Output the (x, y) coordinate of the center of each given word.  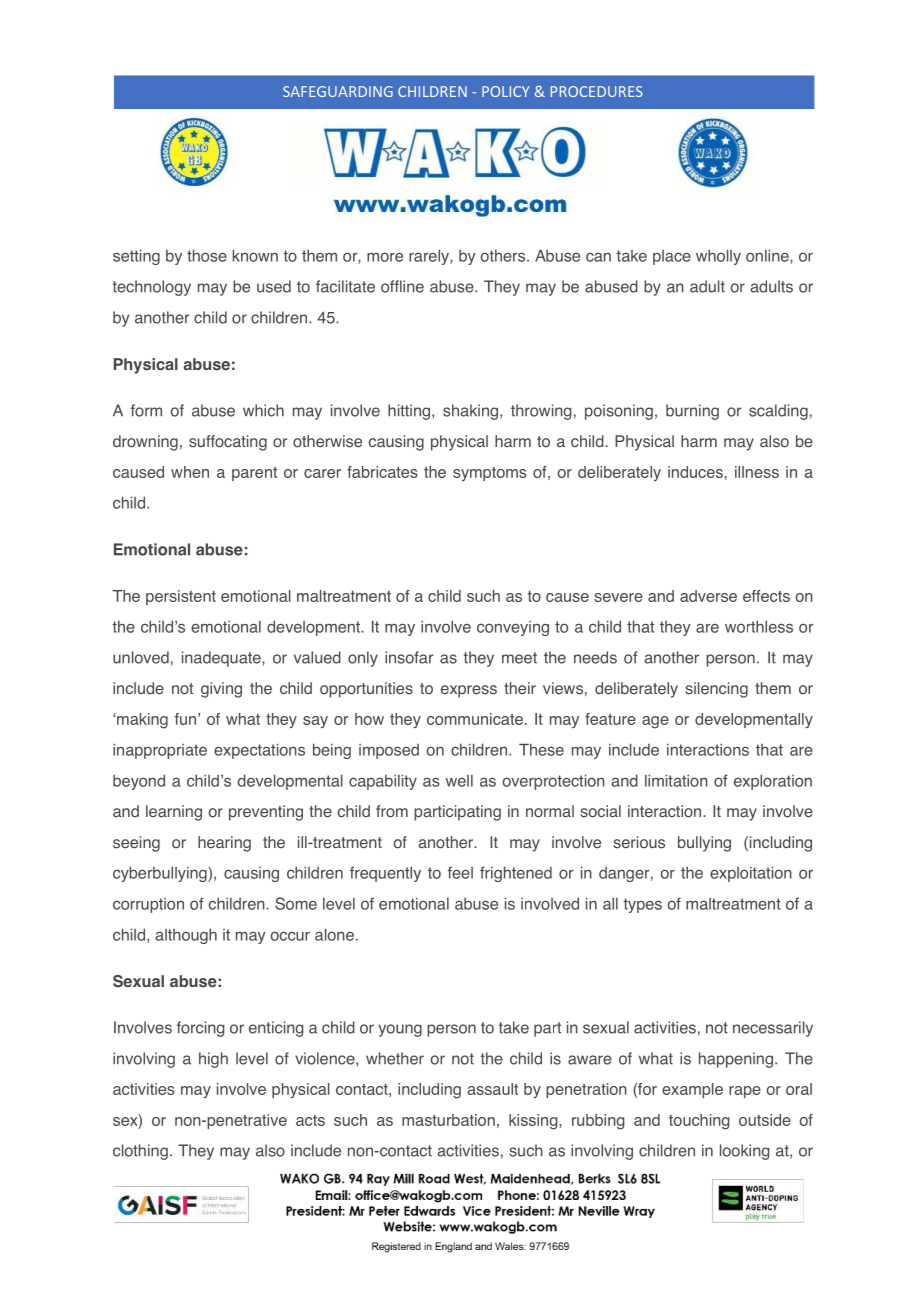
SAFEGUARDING (338, 91)
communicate (475, 719)
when (190, 472)
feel (460, 872)
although (186, 936)
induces (695, 472)
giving (221, 690)
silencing (716, 690)
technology (152, 288)
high (213, 1060)
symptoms (490, 474)
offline (402, 286)
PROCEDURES (597, 91)
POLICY (506, 91)
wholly (718, 257)
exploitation (751, 874)
